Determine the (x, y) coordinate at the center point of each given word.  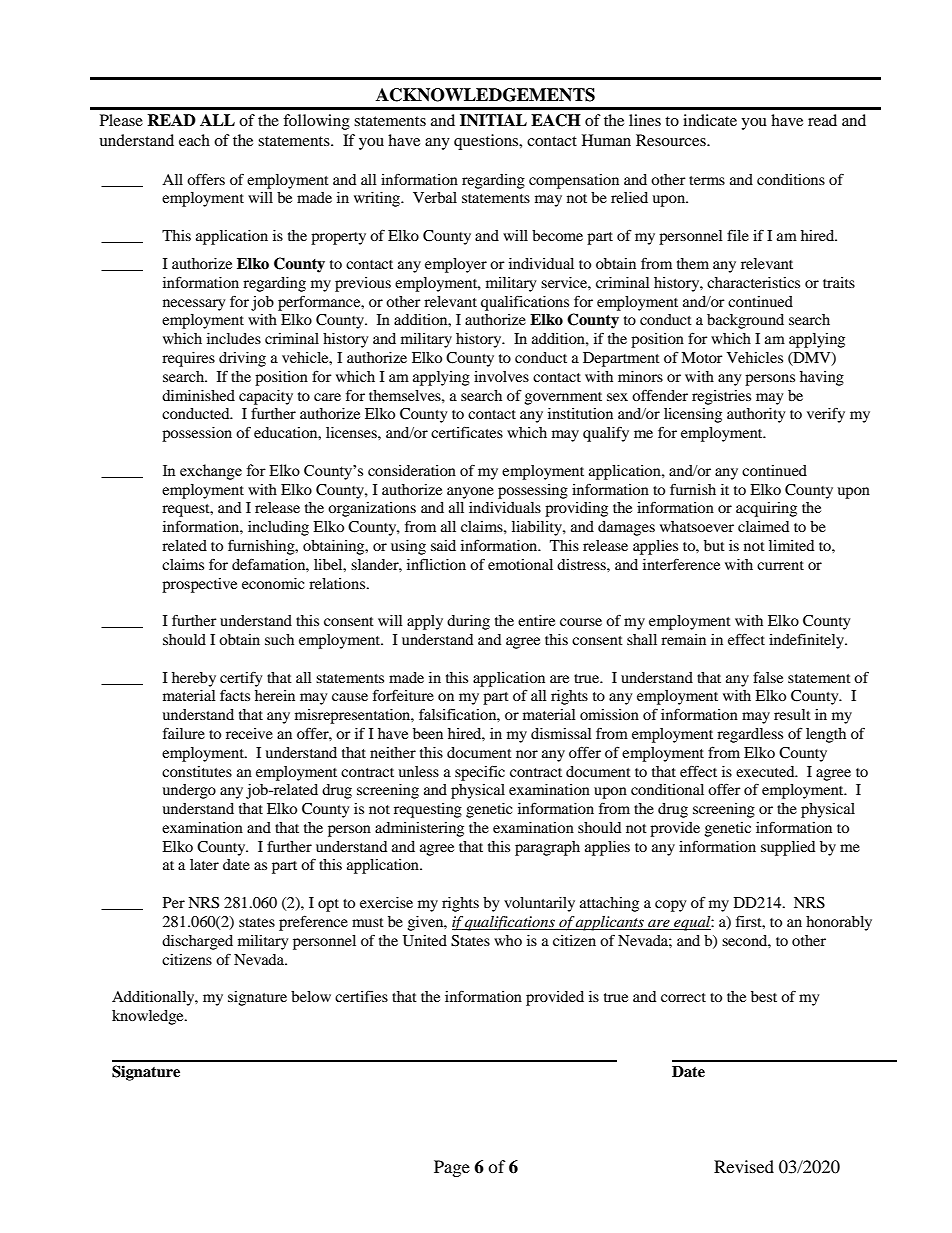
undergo (189, 791)
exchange (211, 472)
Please (121, 120)
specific (480, 773)
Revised (744, 1166)
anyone (470, 493)
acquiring (766, 509)
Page (452, 1168)
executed (766, 771)
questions (487, 142)
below (311, 996)
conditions (791, 179)
